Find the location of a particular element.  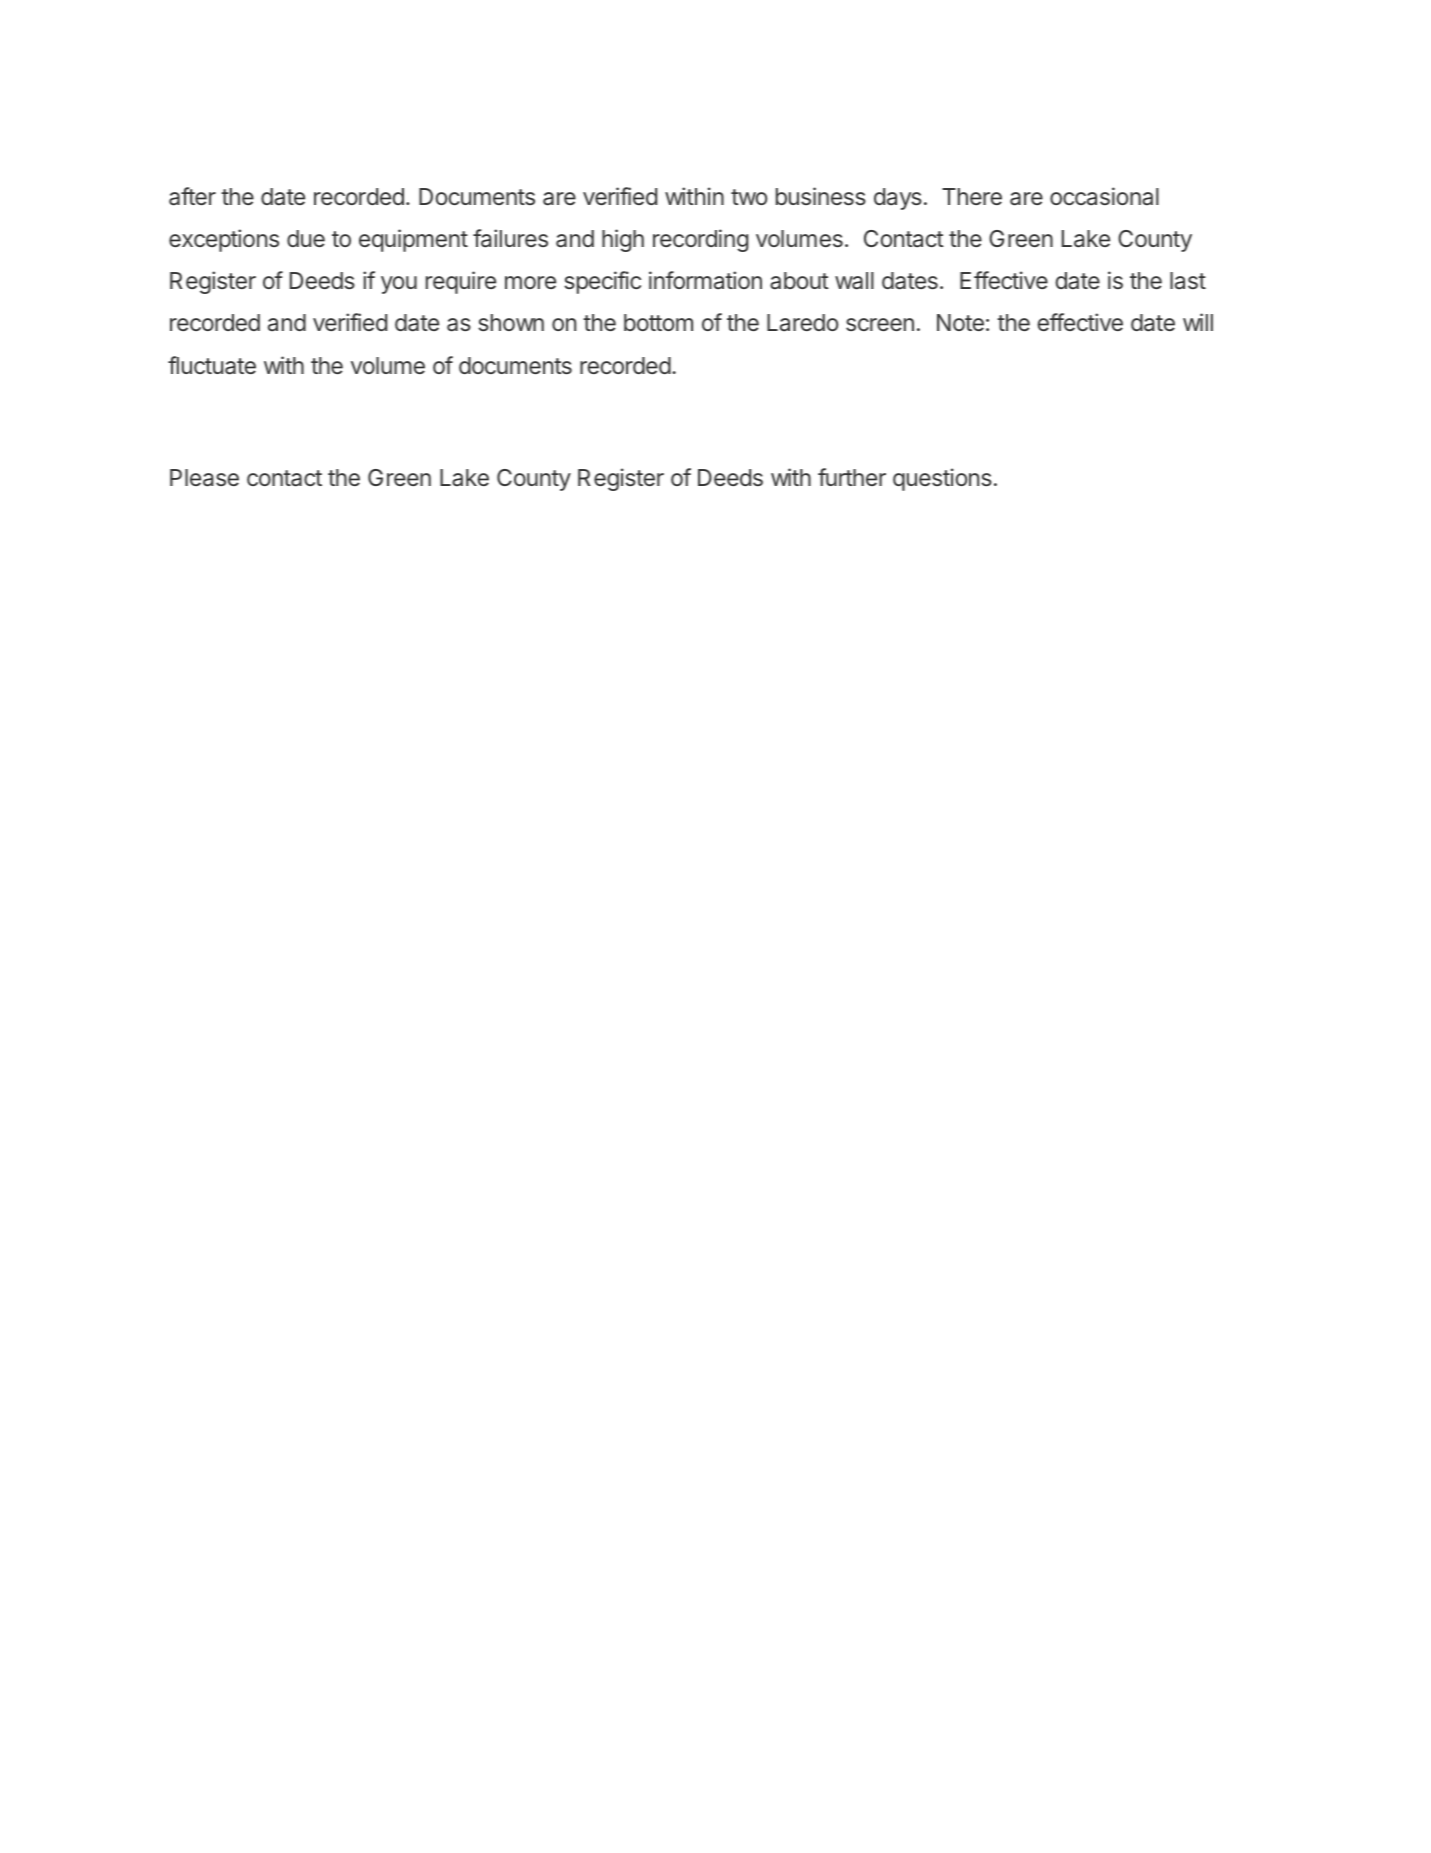

after is located at coordinates (192, 196).
